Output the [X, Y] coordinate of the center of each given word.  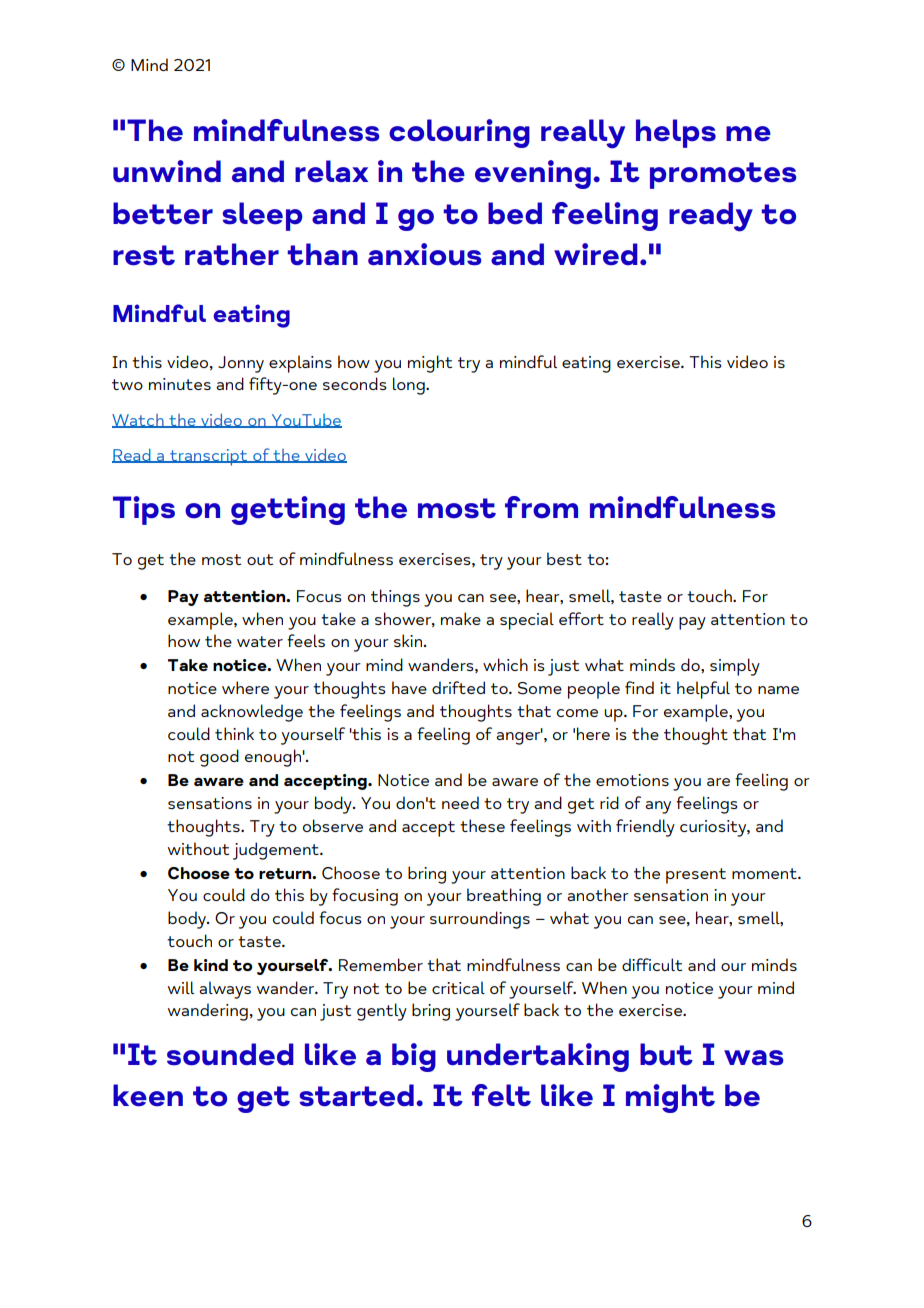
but [666, 1054]
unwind [167, 171]
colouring [459, 133]
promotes [723, 175]
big [414, 1057]
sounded [230, 1054]
